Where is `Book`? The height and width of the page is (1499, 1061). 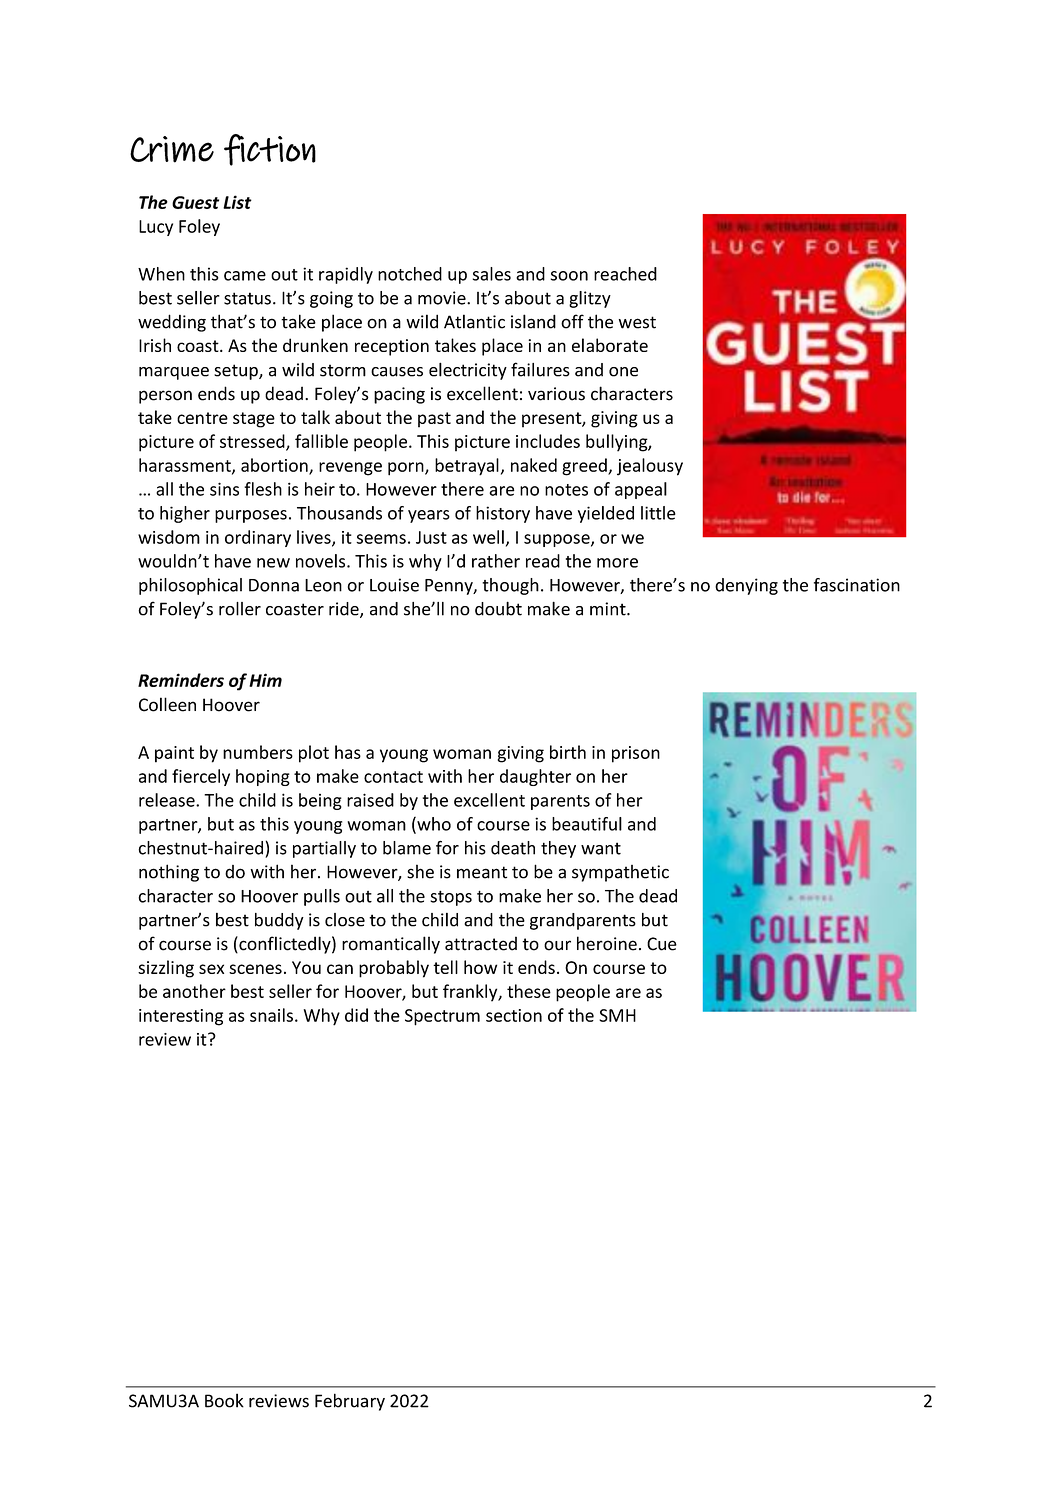 Book is located at coordinates (224, 1400).
